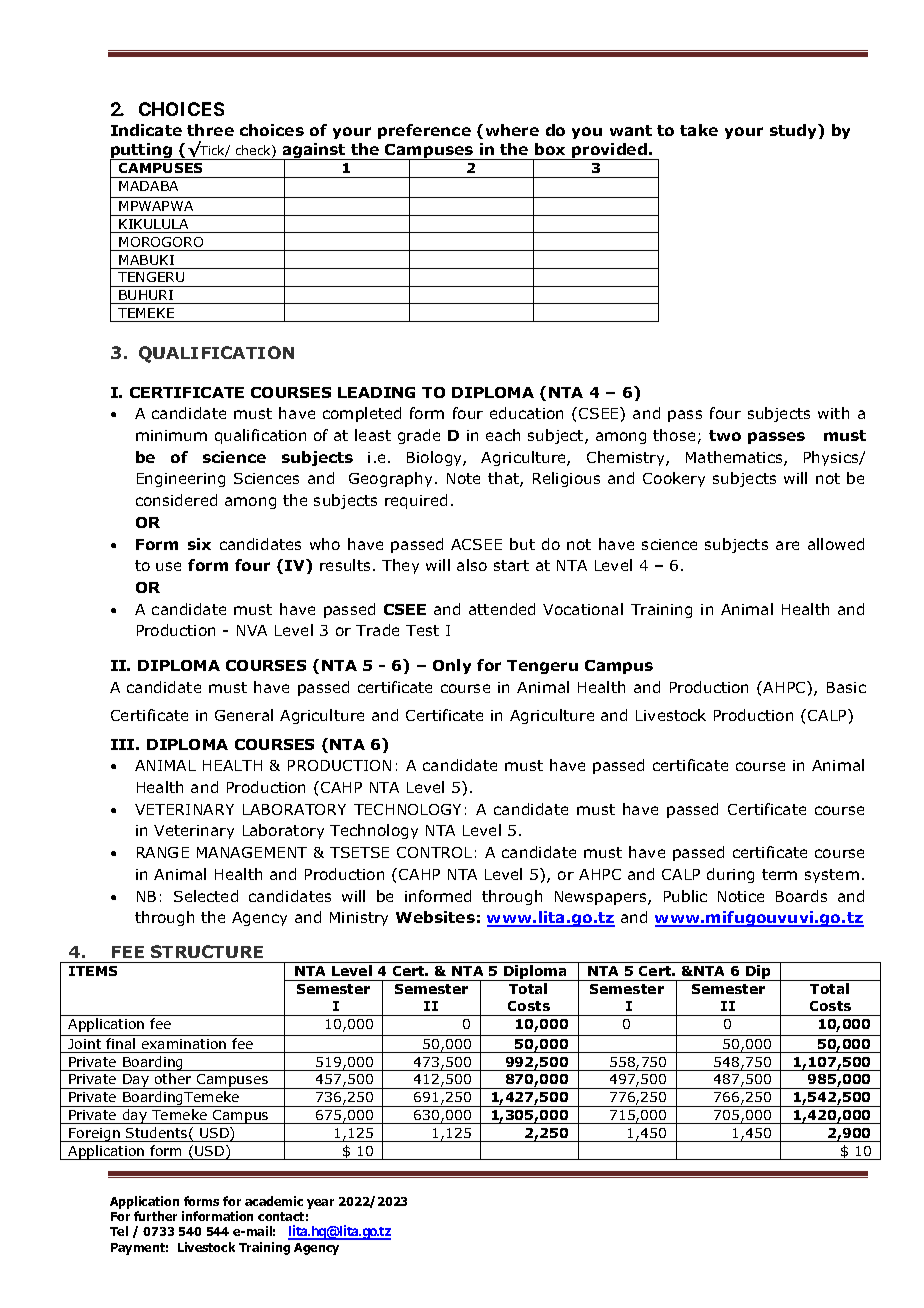 The width and height of the document is (924, 1308). Describe the element at coordinates (320, 1204) in the document. I see `year` at that location.
